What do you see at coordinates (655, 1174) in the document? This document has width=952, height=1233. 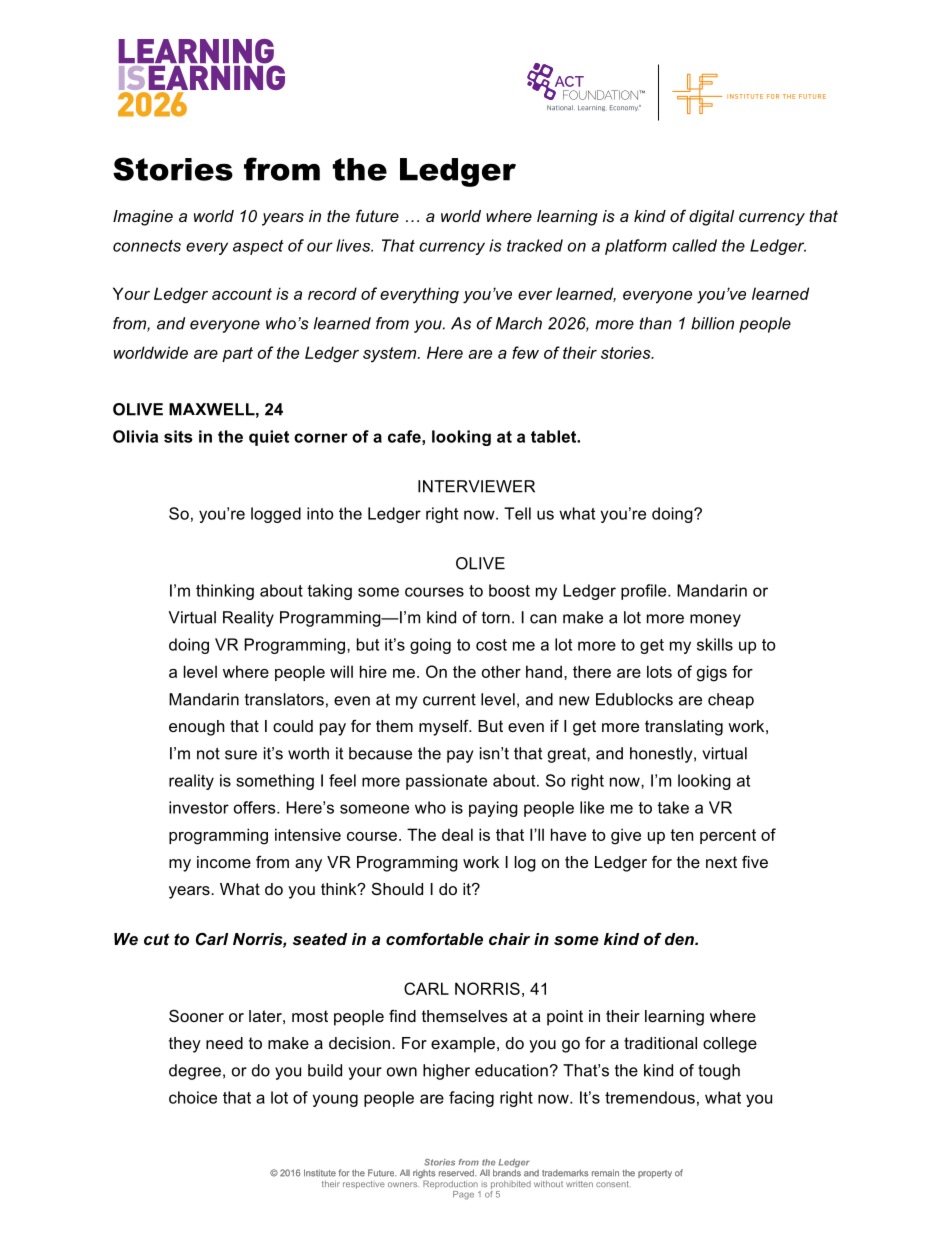 I see `property` at bounding box center [655, 1174].
